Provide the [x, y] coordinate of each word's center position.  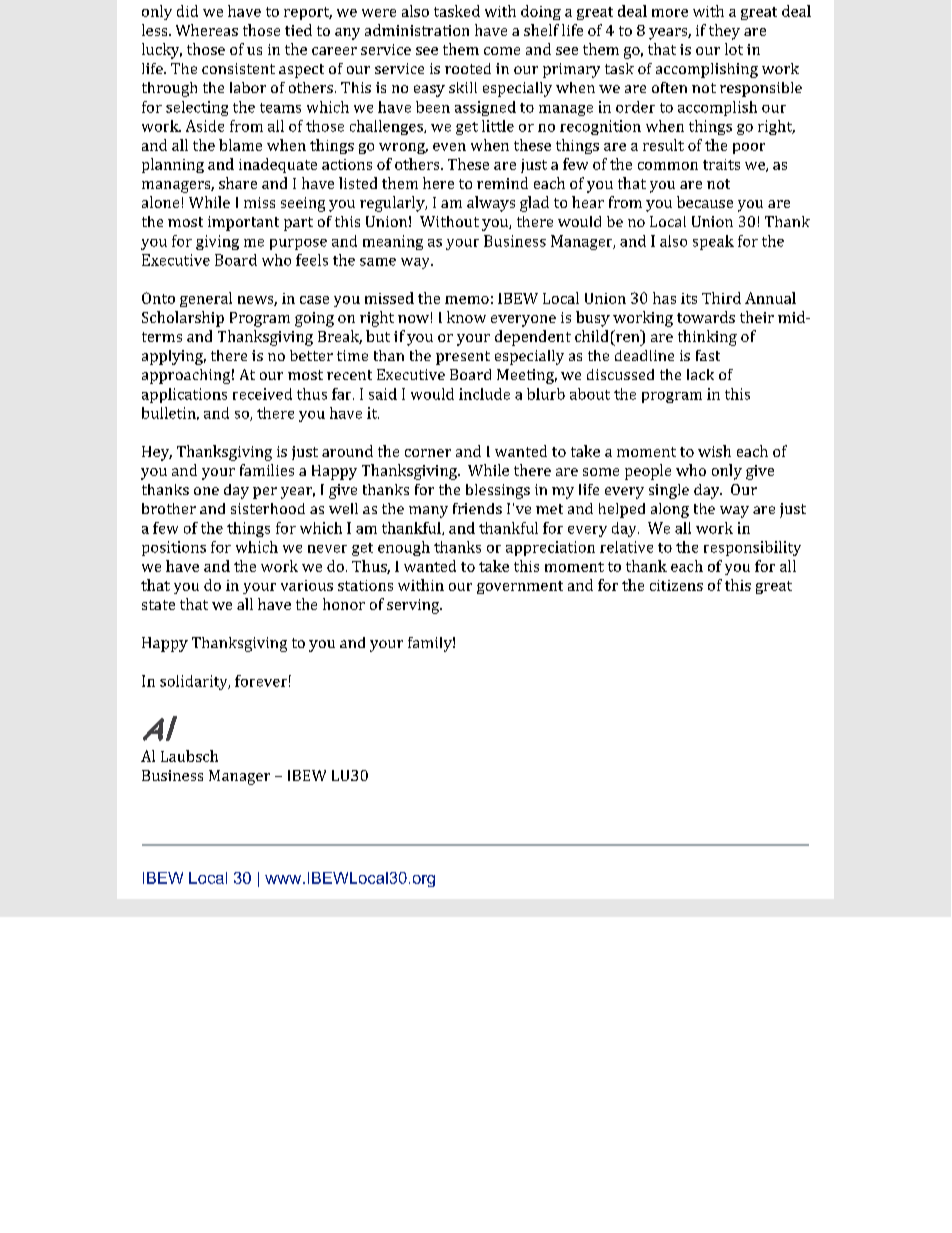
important [243, 223]
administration [417, 30]
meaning [393, 242]
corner [428, 453]
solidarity [195, 682]
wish [714, 451]
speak [713, 242]
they [724, 32]
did [187, 11]
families [267, 470]
